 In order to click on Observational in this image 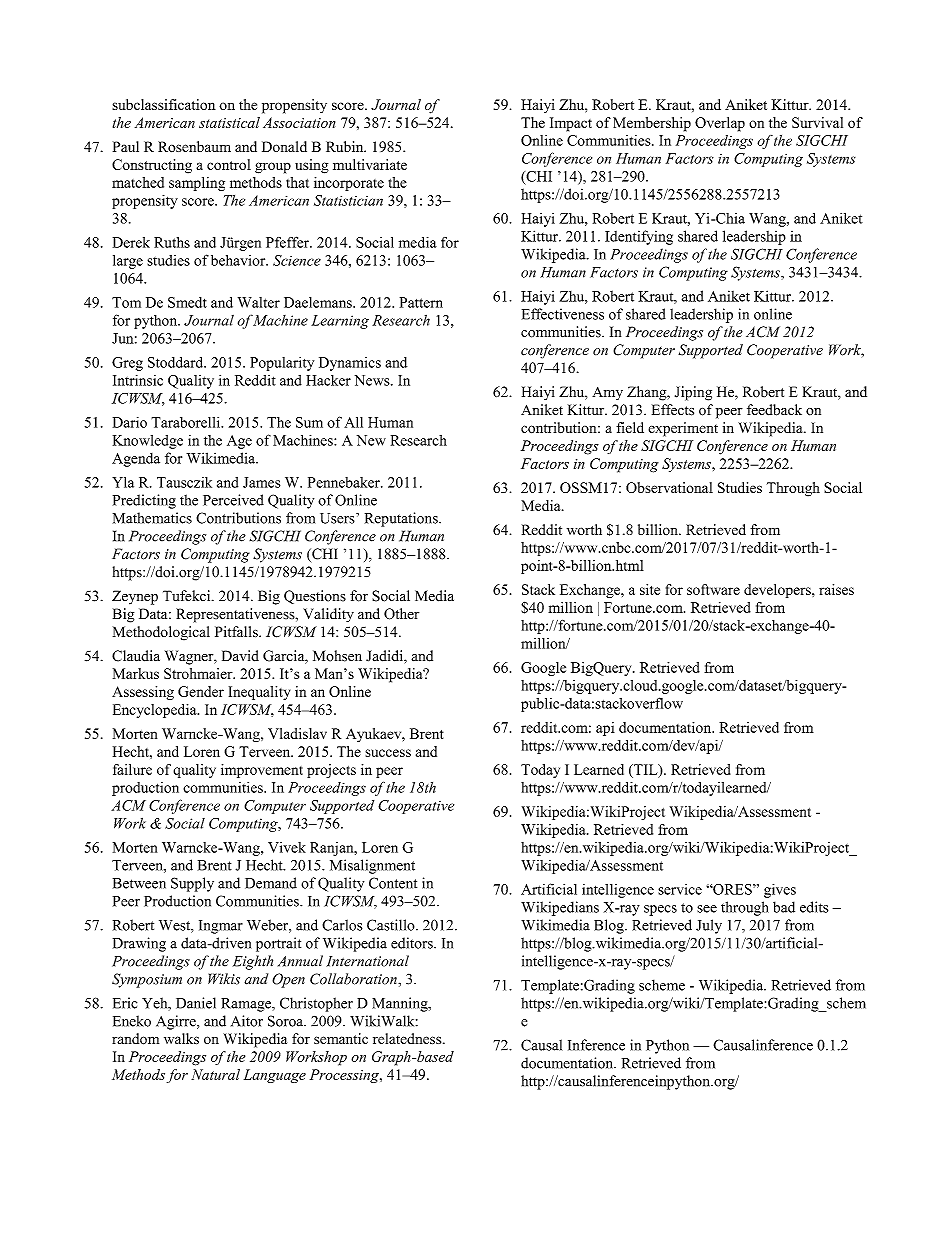, I will do `click(669, 487)`.
